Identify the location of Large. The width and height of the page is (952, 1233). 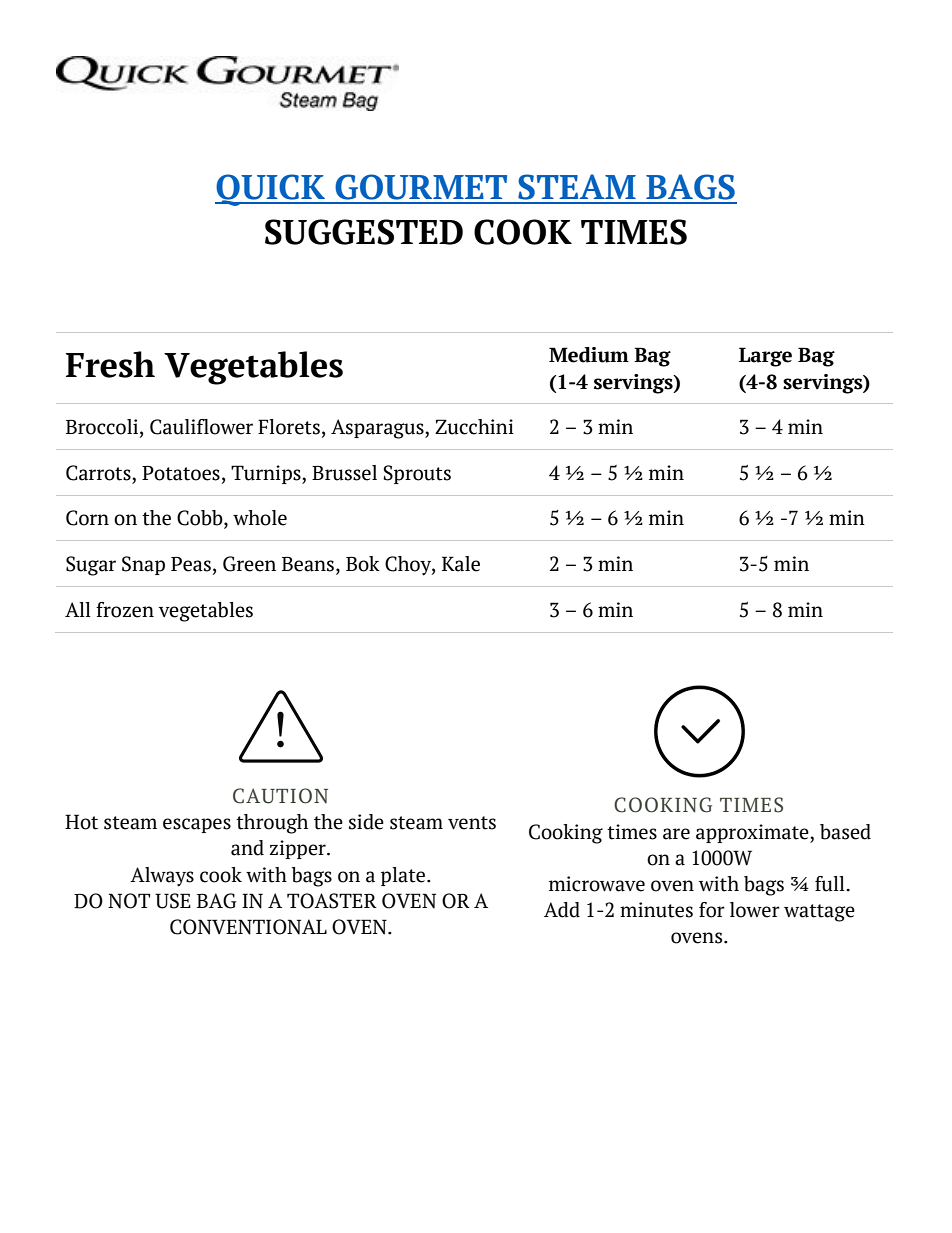
(765, 357).
